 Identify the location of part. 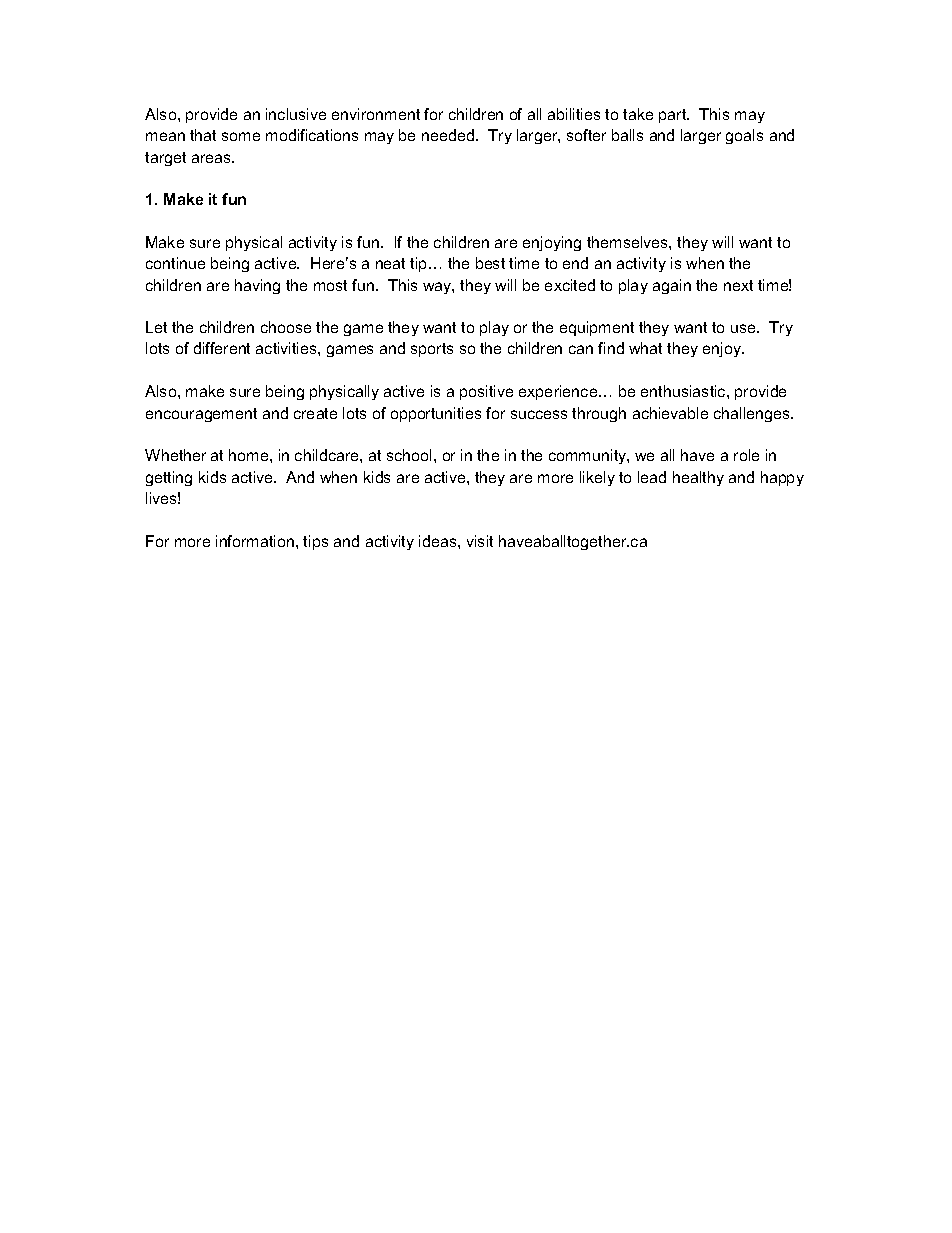
(674, 116).
